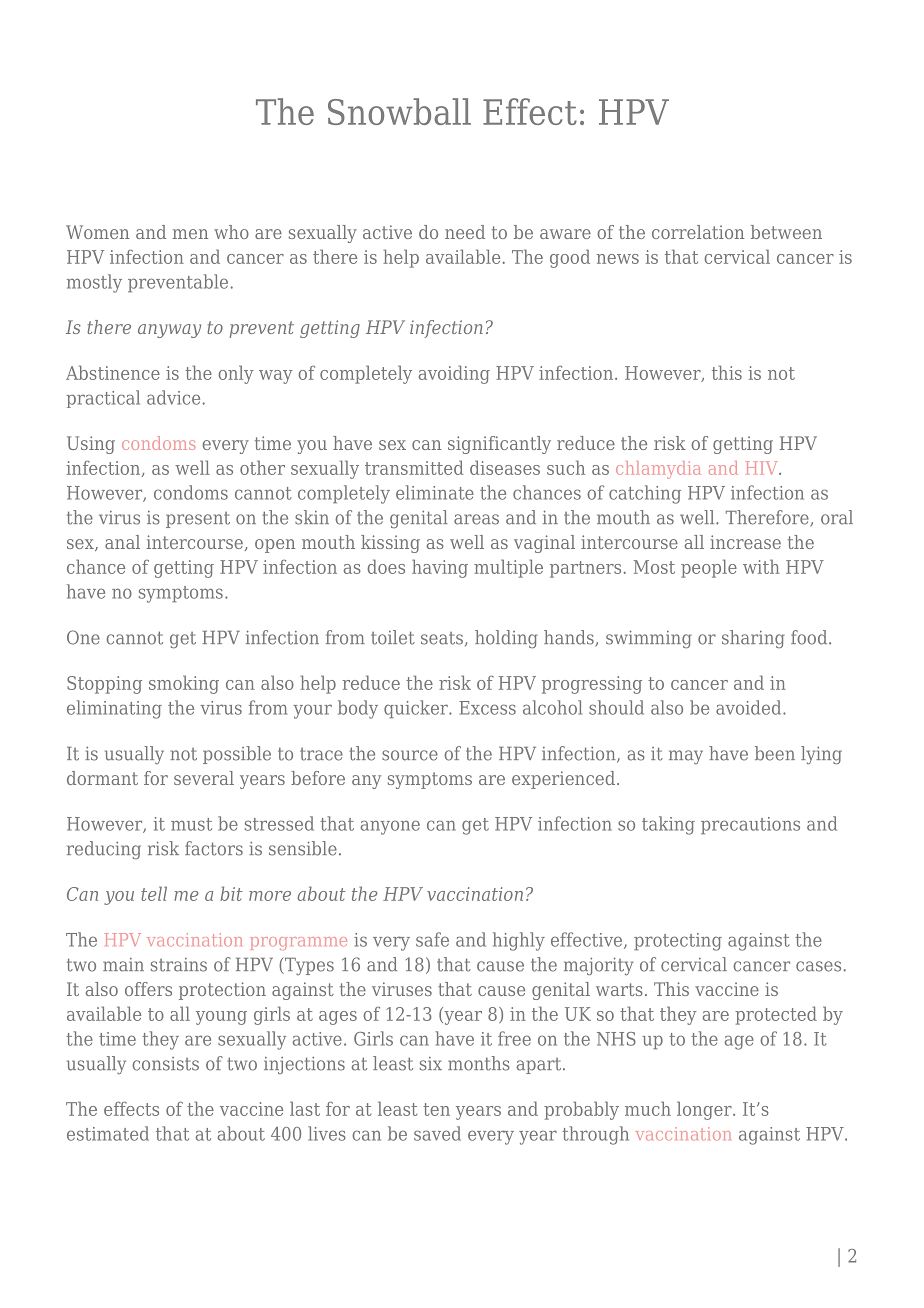  What do you see at coordinates (753, 639) in the screenshot?
I see `sharing` at bounding box center [753, 639].
